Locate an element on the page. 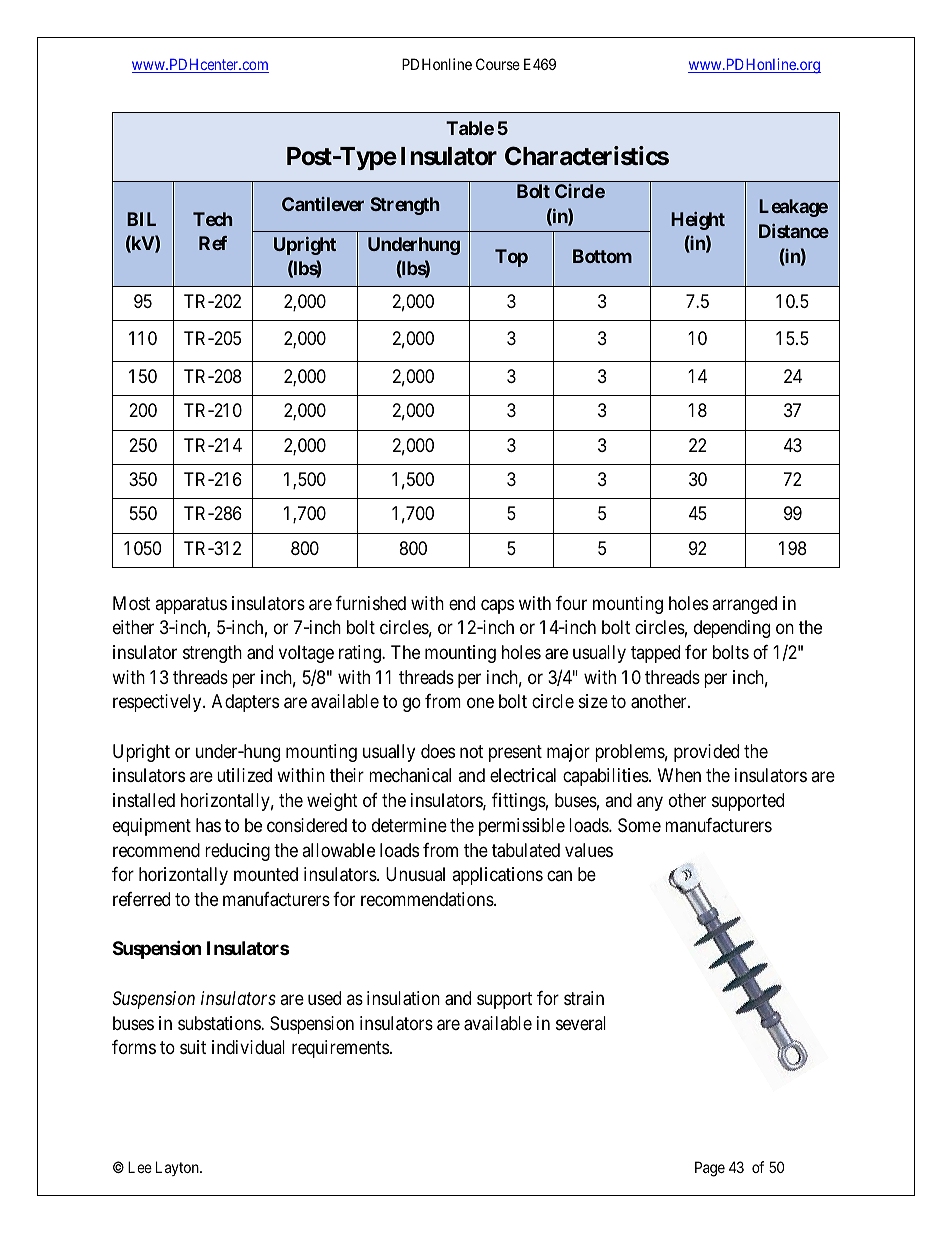 This document has width=952, height=1233. does is located at coordinates (438, 751).
